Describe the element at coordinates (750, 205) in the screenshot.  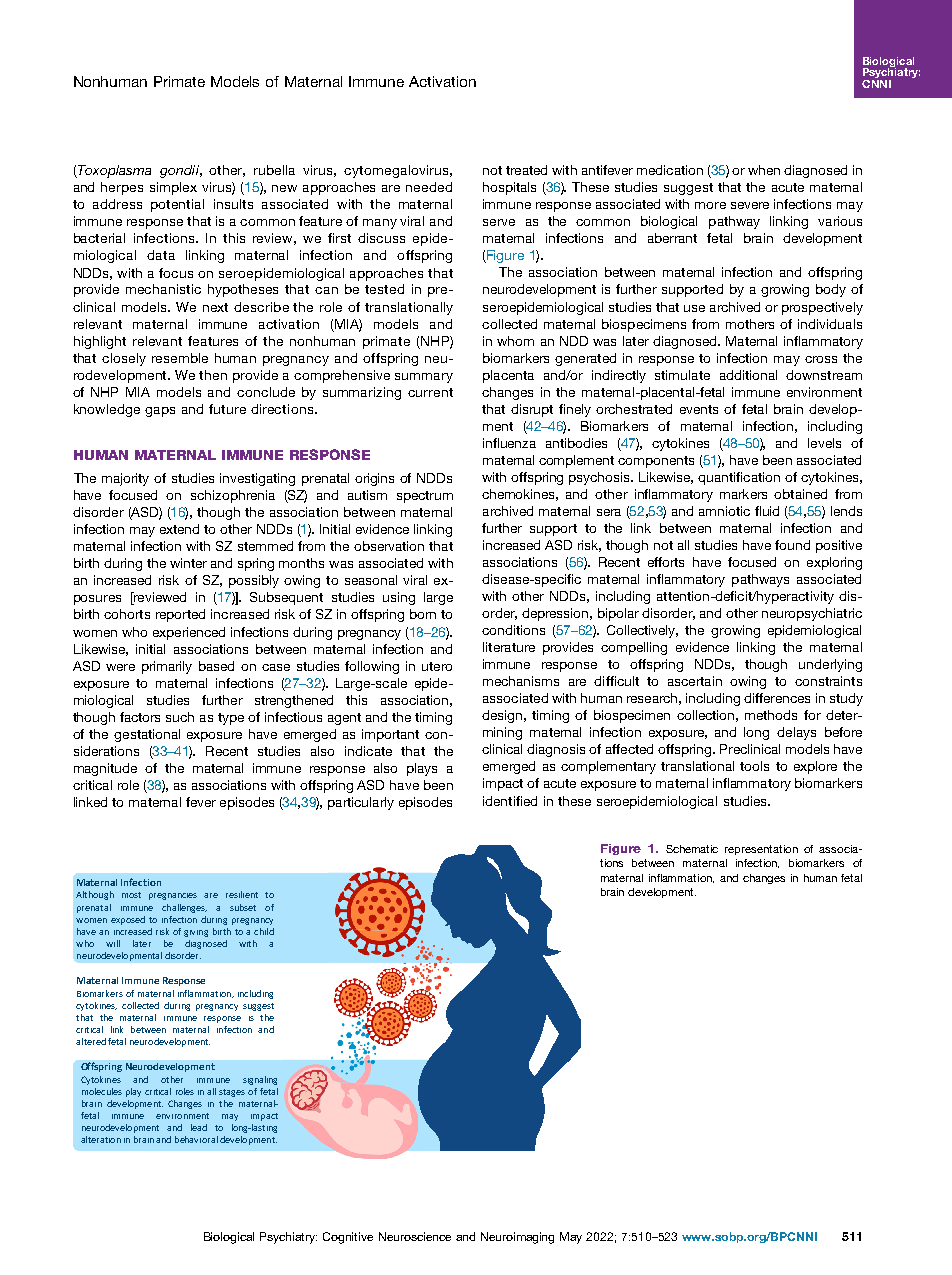
I see `severe` at that location.
